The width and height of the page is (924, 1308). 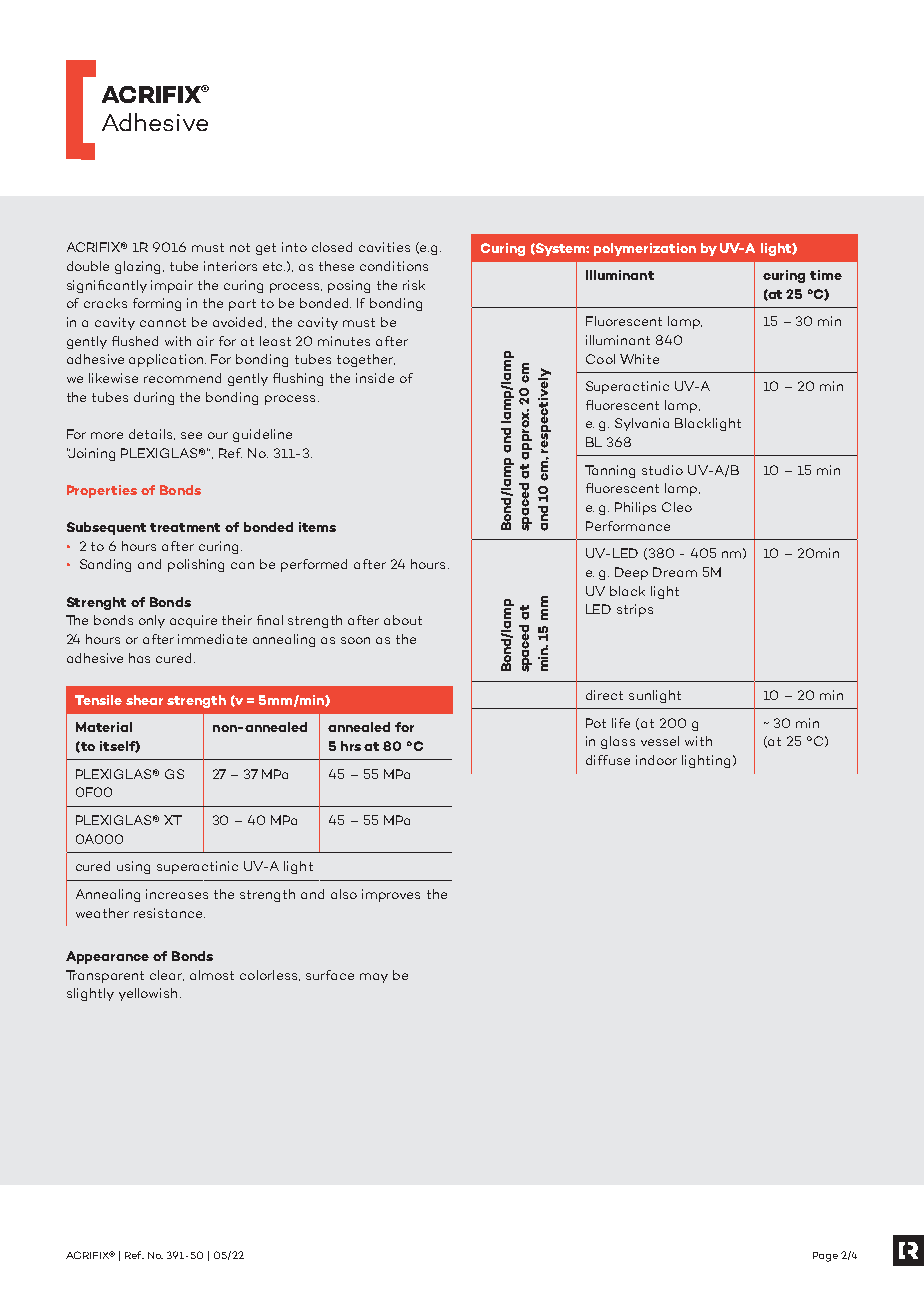 I want to click on yellowish, so click(x=148, y=994).
